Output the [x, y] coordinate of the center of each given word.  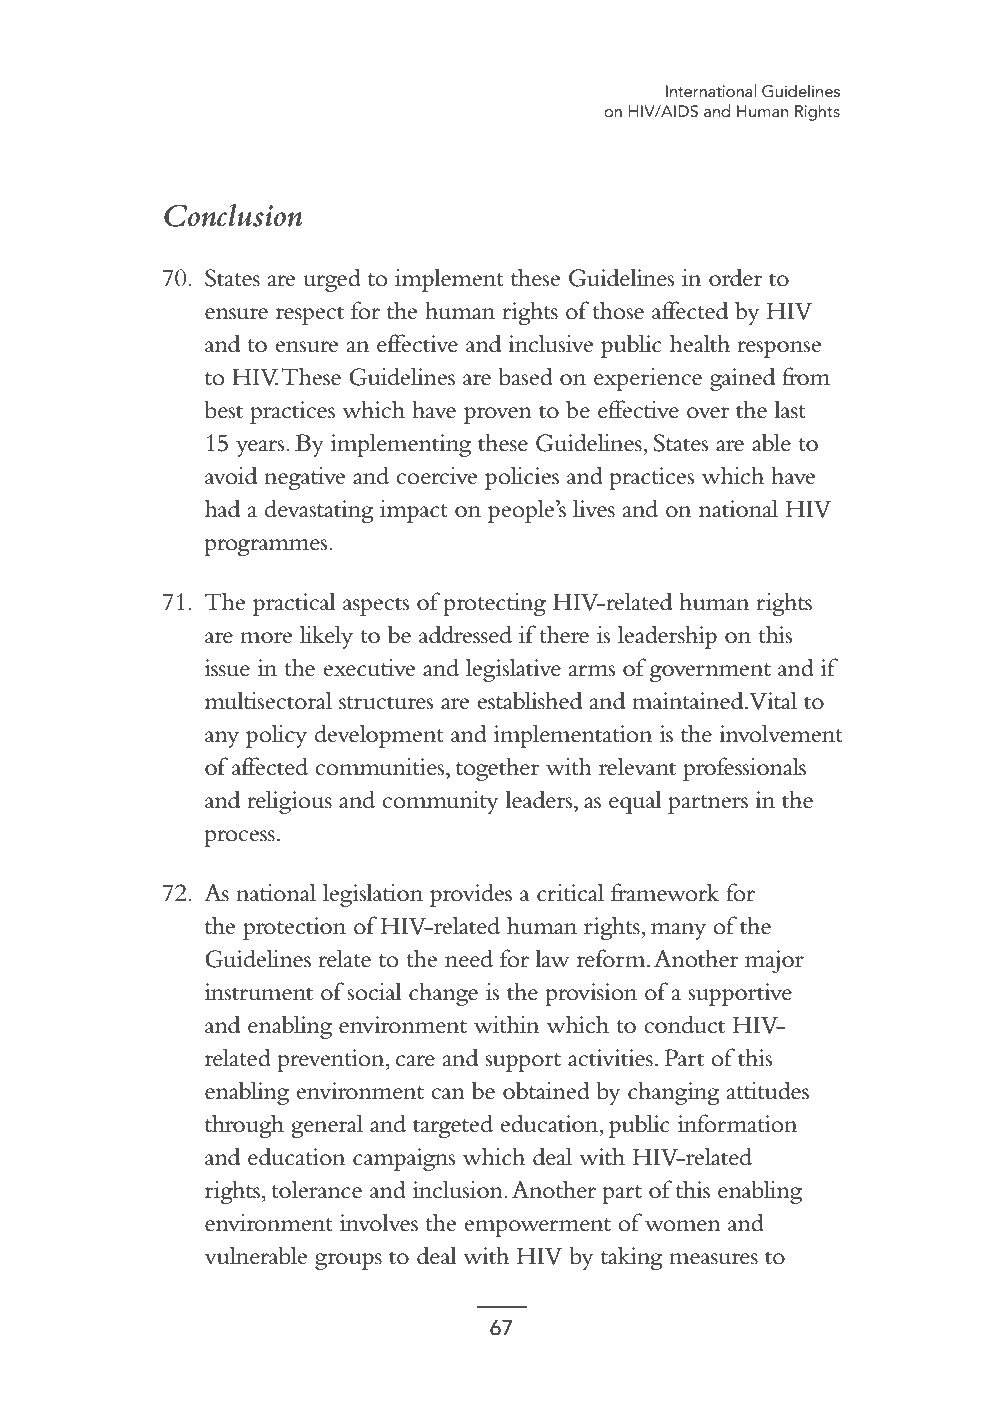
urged [332, 280]
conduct [684, 1024]
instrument [259, 992]
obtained [546, 1090]
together [497, 769]
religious [289, 802]
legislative [513, 670]
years [261, 448]
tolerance [316, 1189]
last [790, 409]
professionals [744, 769]
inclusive [550, 343]
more [266, 638]
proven [498, 415]
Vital [773, 700]
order [735, 277]
